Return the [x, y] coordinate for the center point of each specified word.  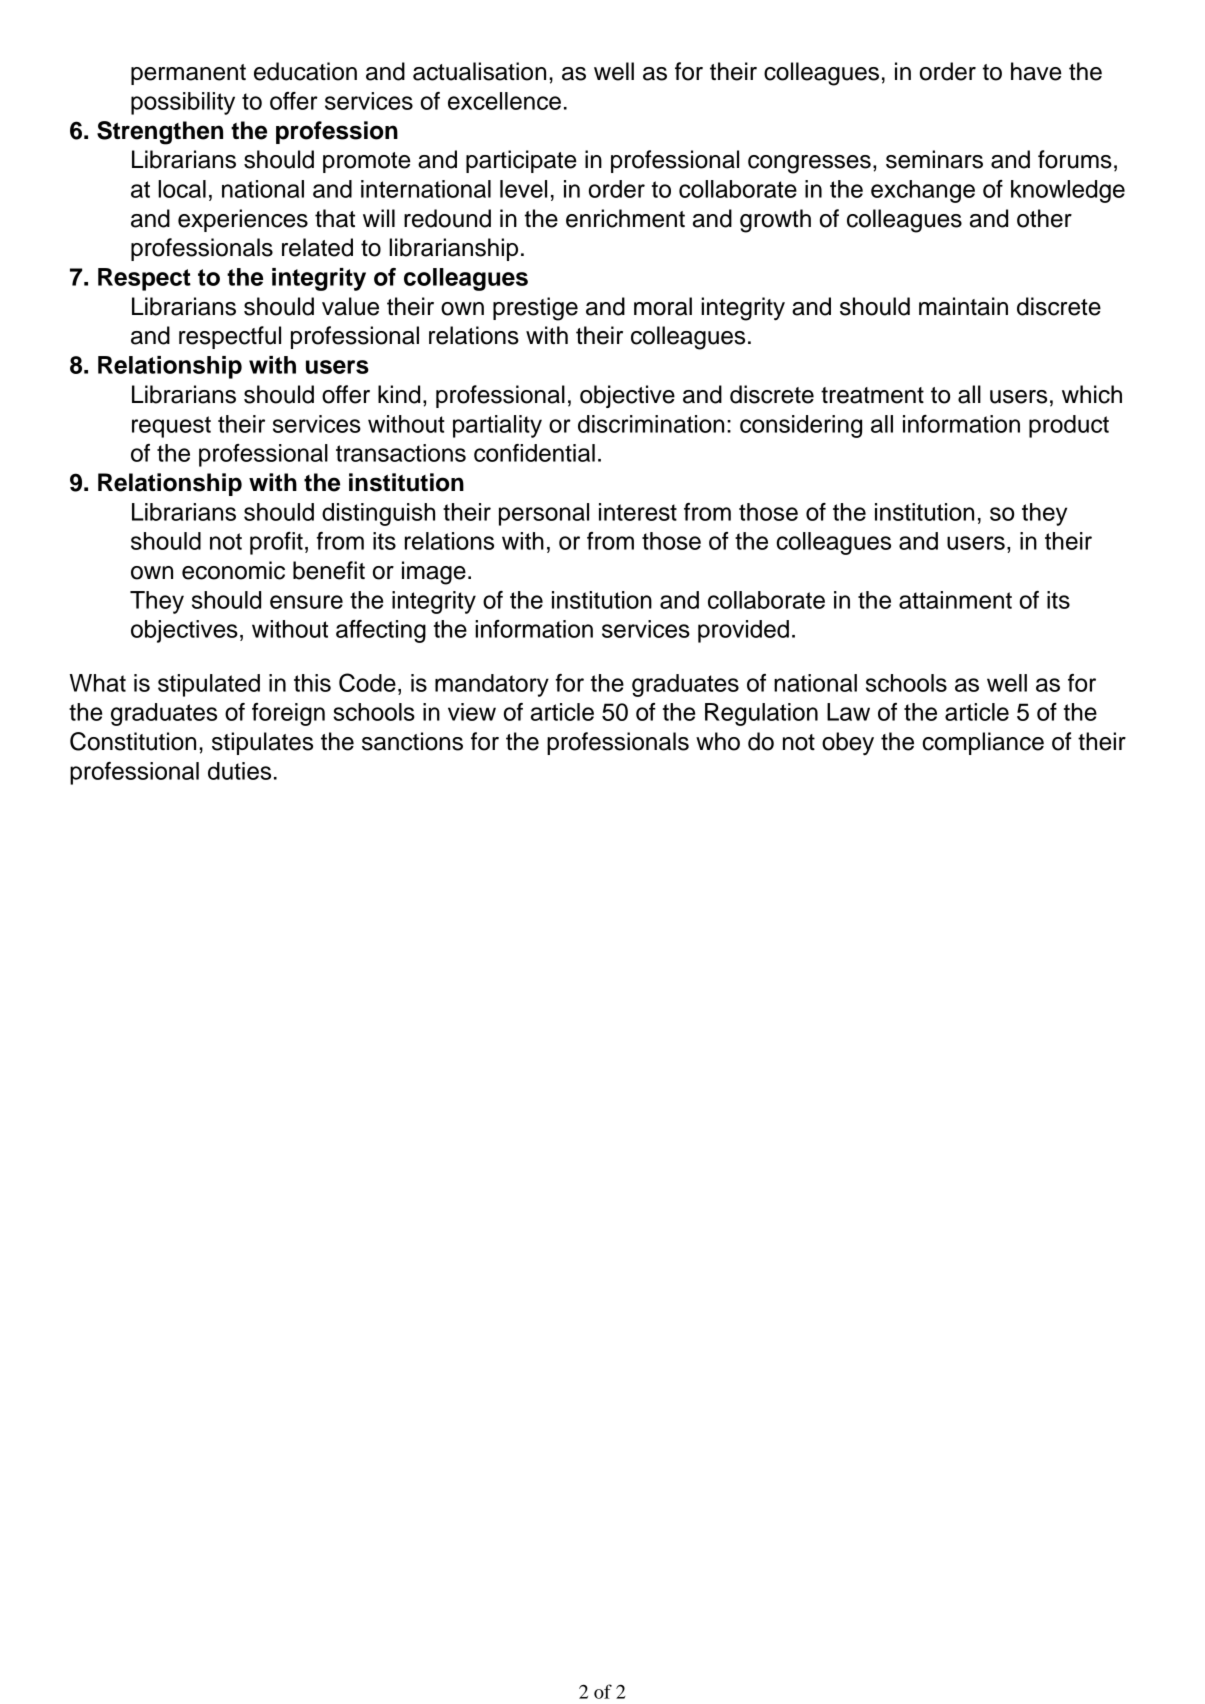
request [171, 427]
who [718, 741]
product [1069, 426]
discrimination [651, 424]
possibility [183, 103]
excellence [504, 101]
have [1036, 71]
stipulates [262, 743]
